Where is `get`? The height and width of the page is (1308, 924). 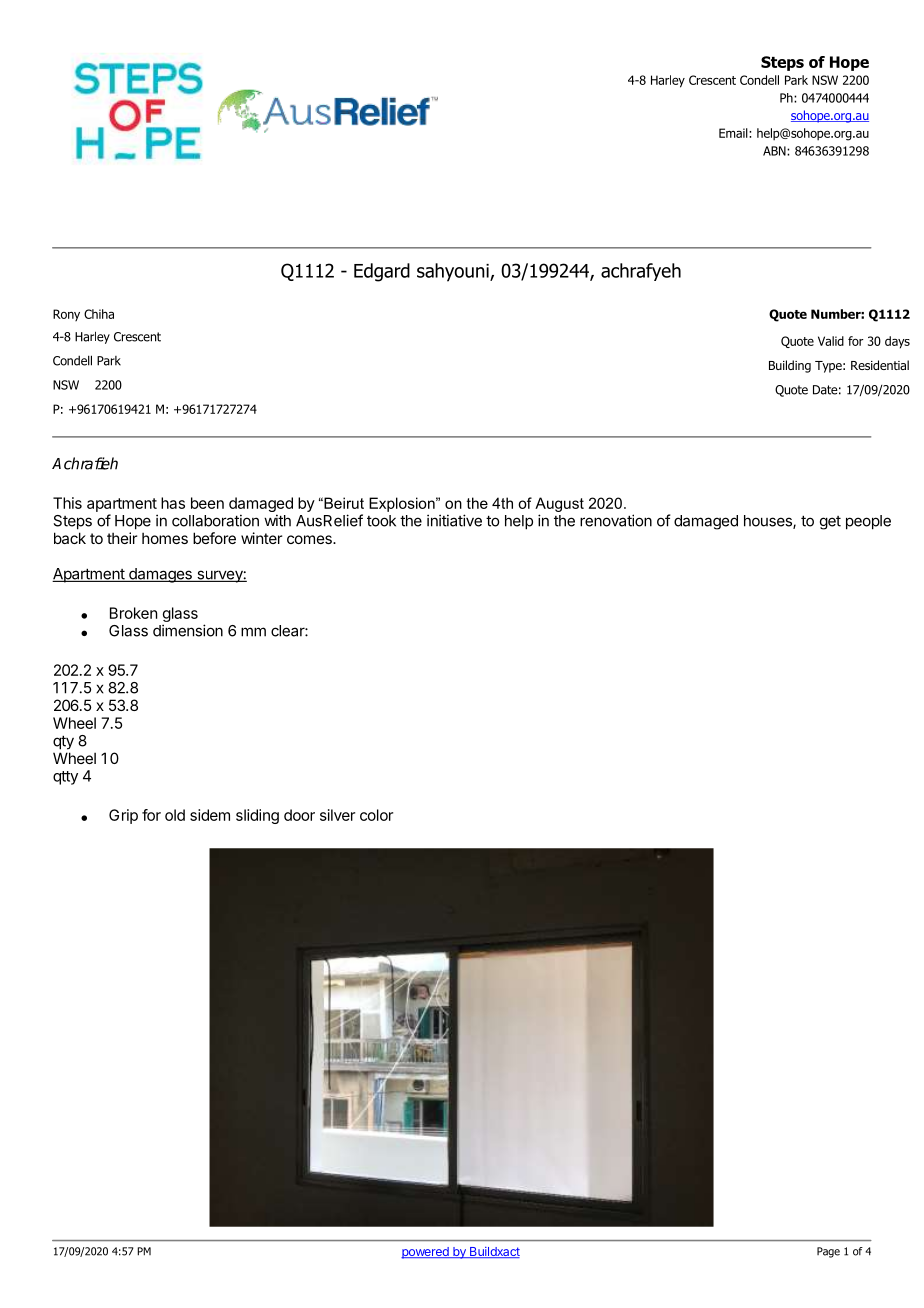 get is located at coordinates (830, 523).
